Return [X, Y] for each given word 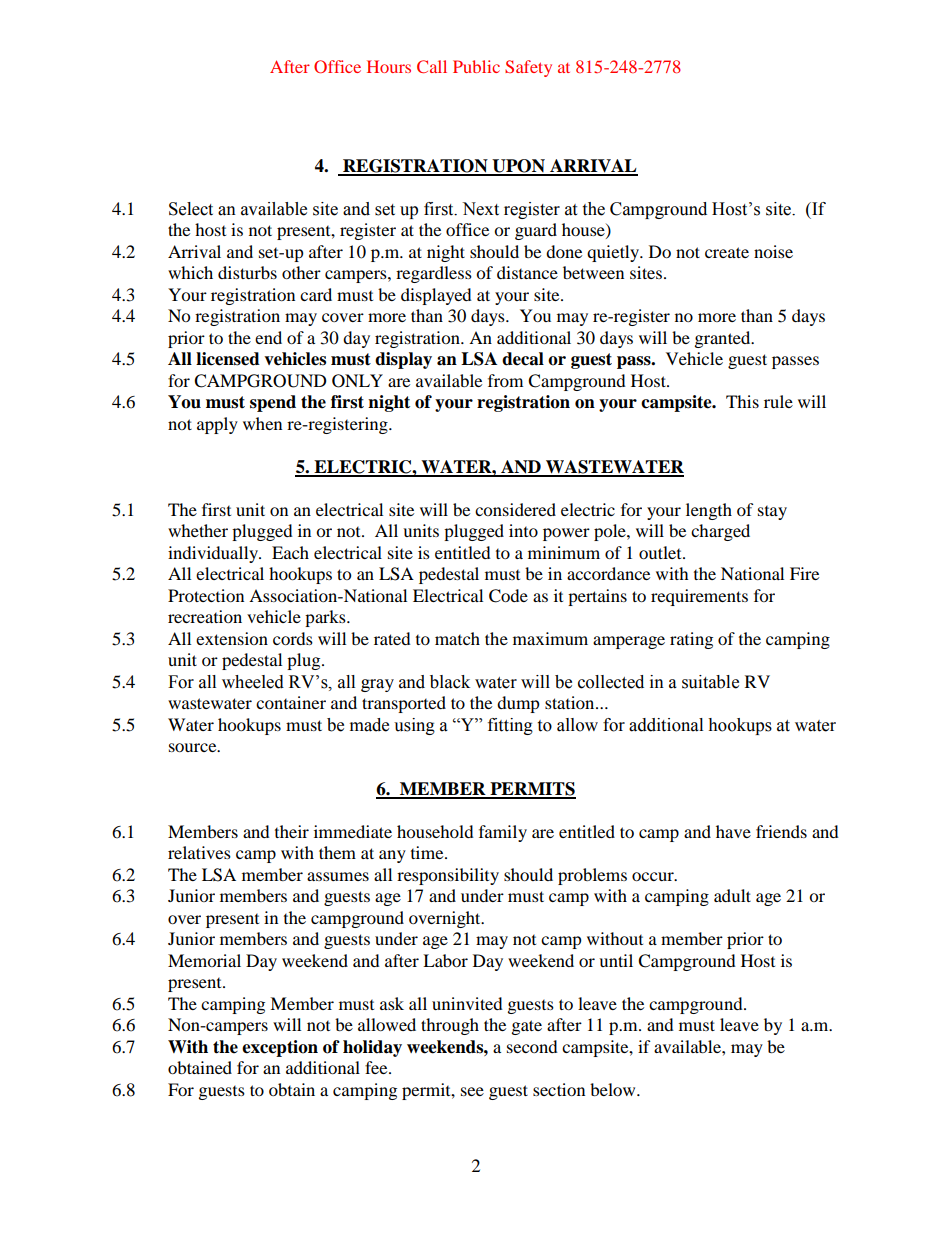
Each [290, 552]
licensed [228, 359]
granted [724, 339]
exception [280, 1048]
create [727, 252]
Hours [389, 66]
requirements [699, 597]
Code [508, 596]
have [733, 831]
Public [476, 66]
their [292, 831]
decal [523, 359]
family [503, 833]
